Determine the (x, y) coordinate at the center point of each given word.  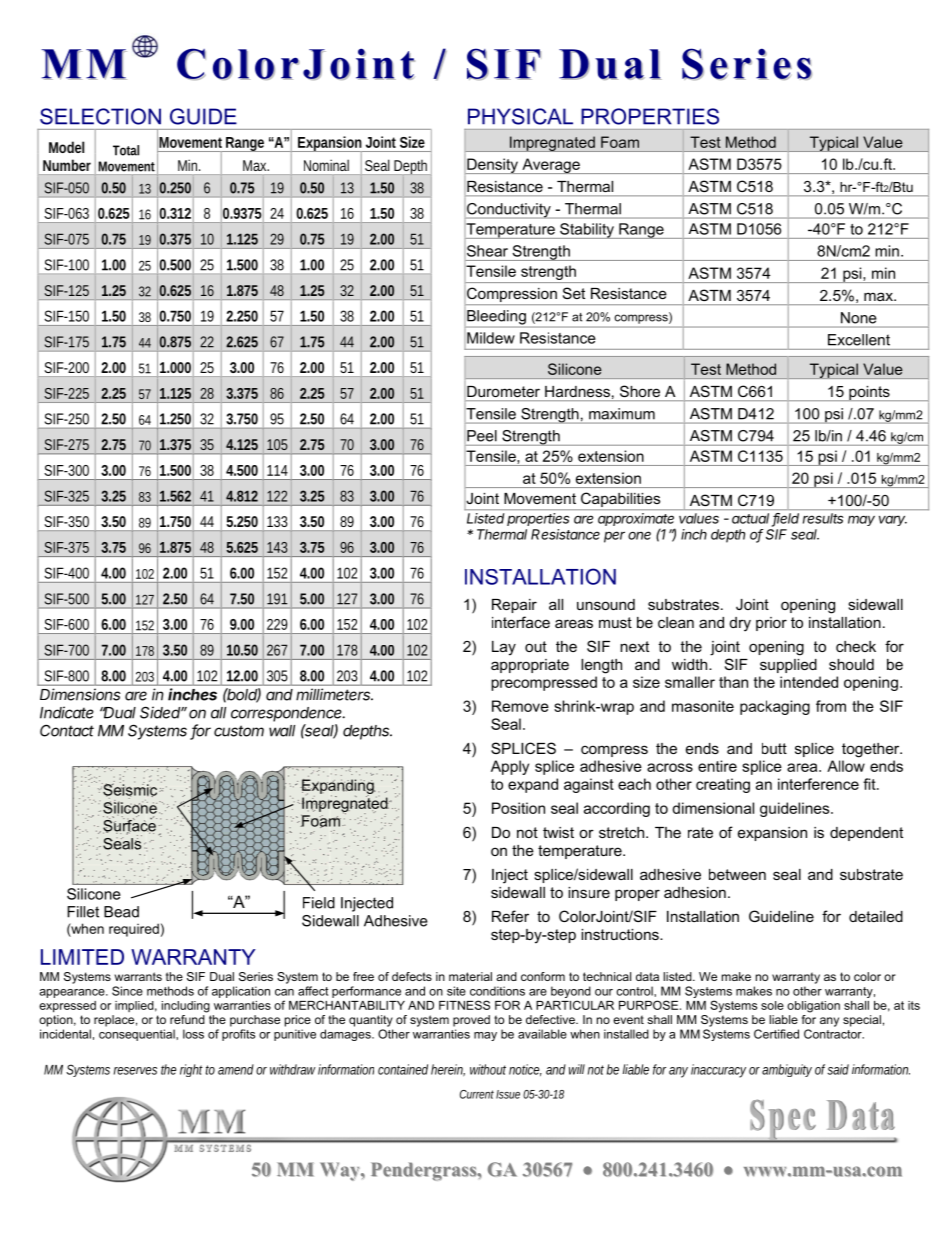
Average (551, 166)
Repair (514, 606)
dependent (866, 834)
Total (126, 150)
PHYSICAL (520, 116)
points (869, 393)
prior (771, 624)
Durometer (503, 391)
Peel (482, 436)
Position (518, 808)
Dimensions (80, 694)
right (191, 1070)
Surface (130, 825)
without (488, 1069)
